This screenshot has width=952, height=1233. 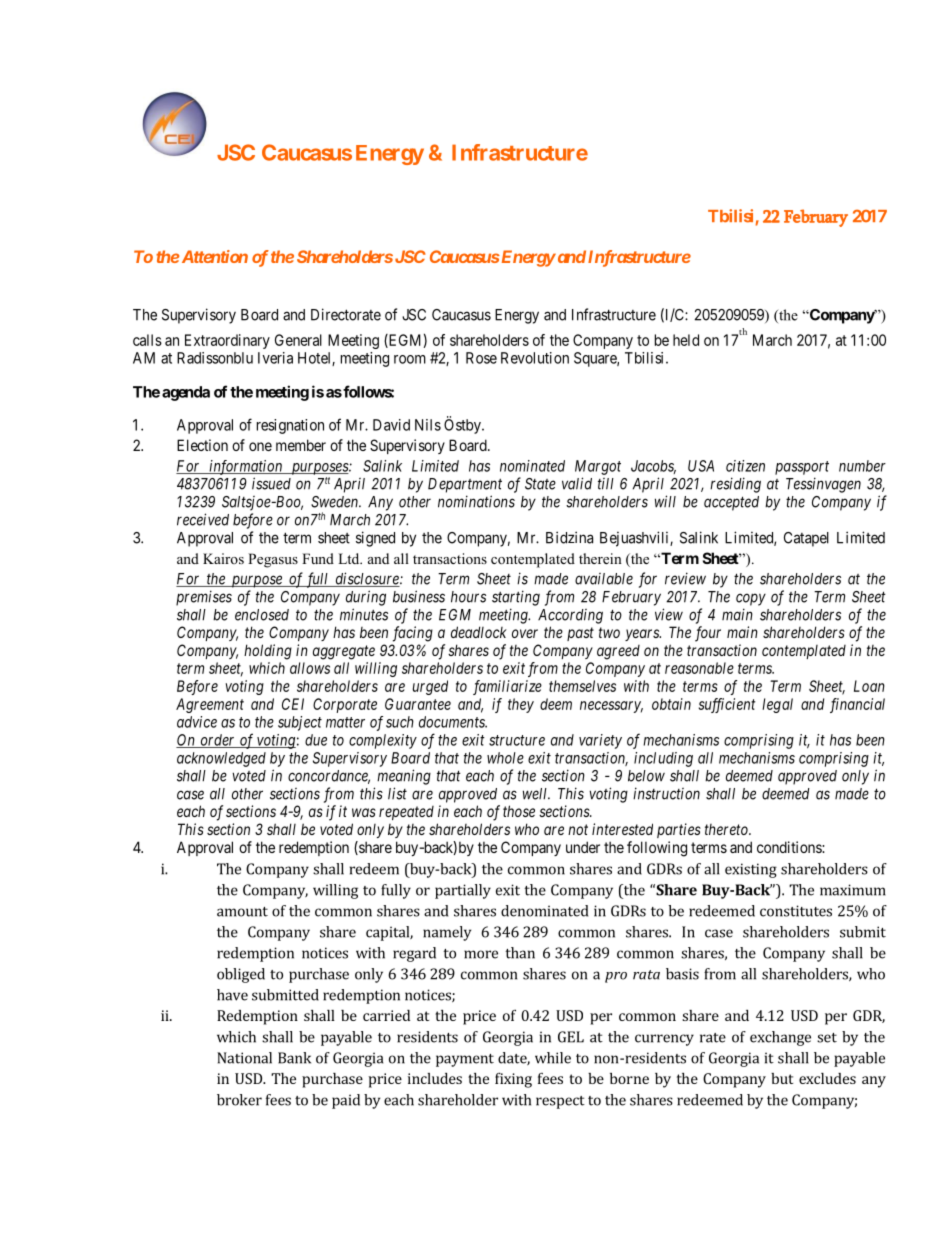 I want to click on they, so click(x=521, y=705).
